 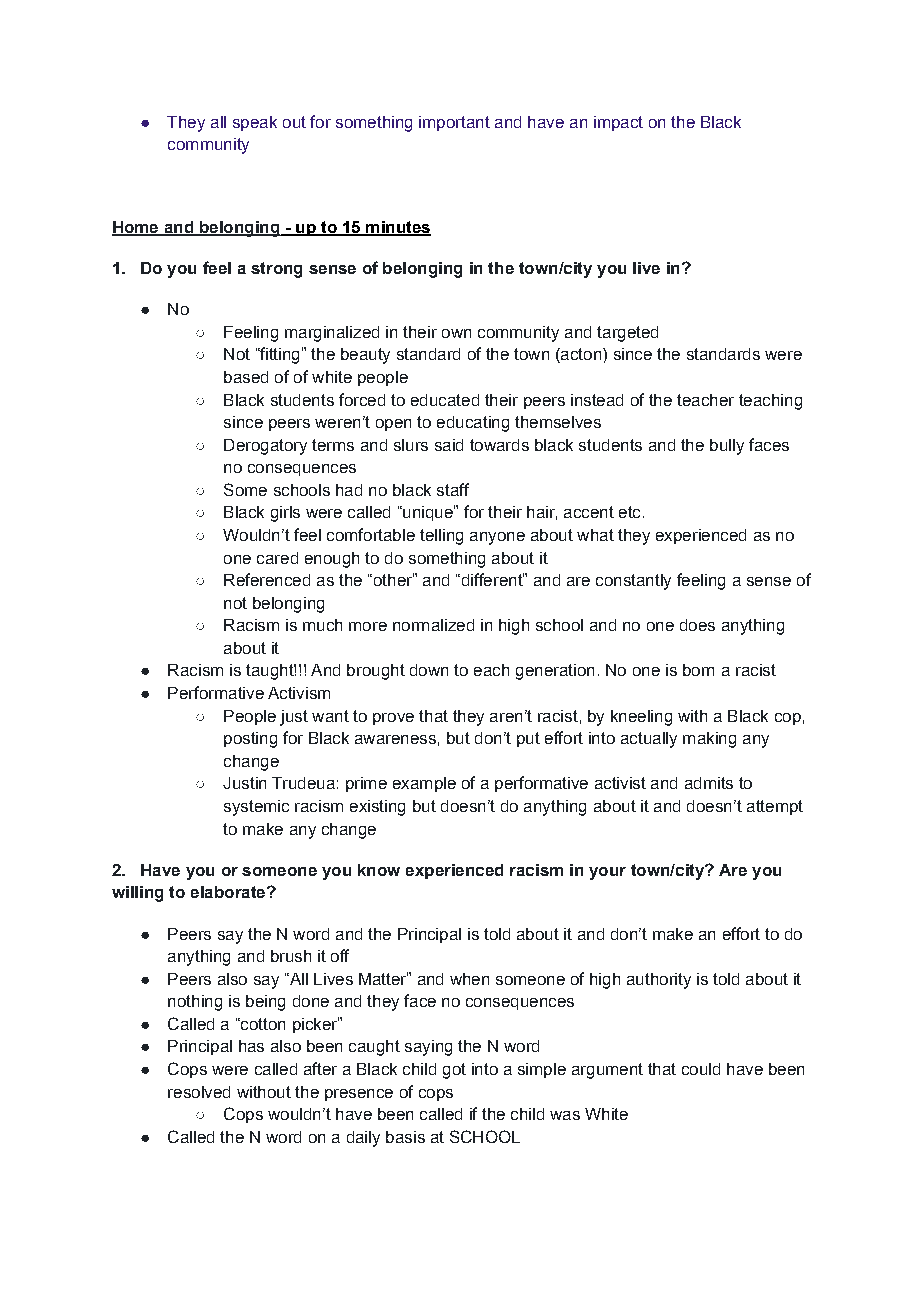 I want to click on resolved, so click(x=199, y=1092).
